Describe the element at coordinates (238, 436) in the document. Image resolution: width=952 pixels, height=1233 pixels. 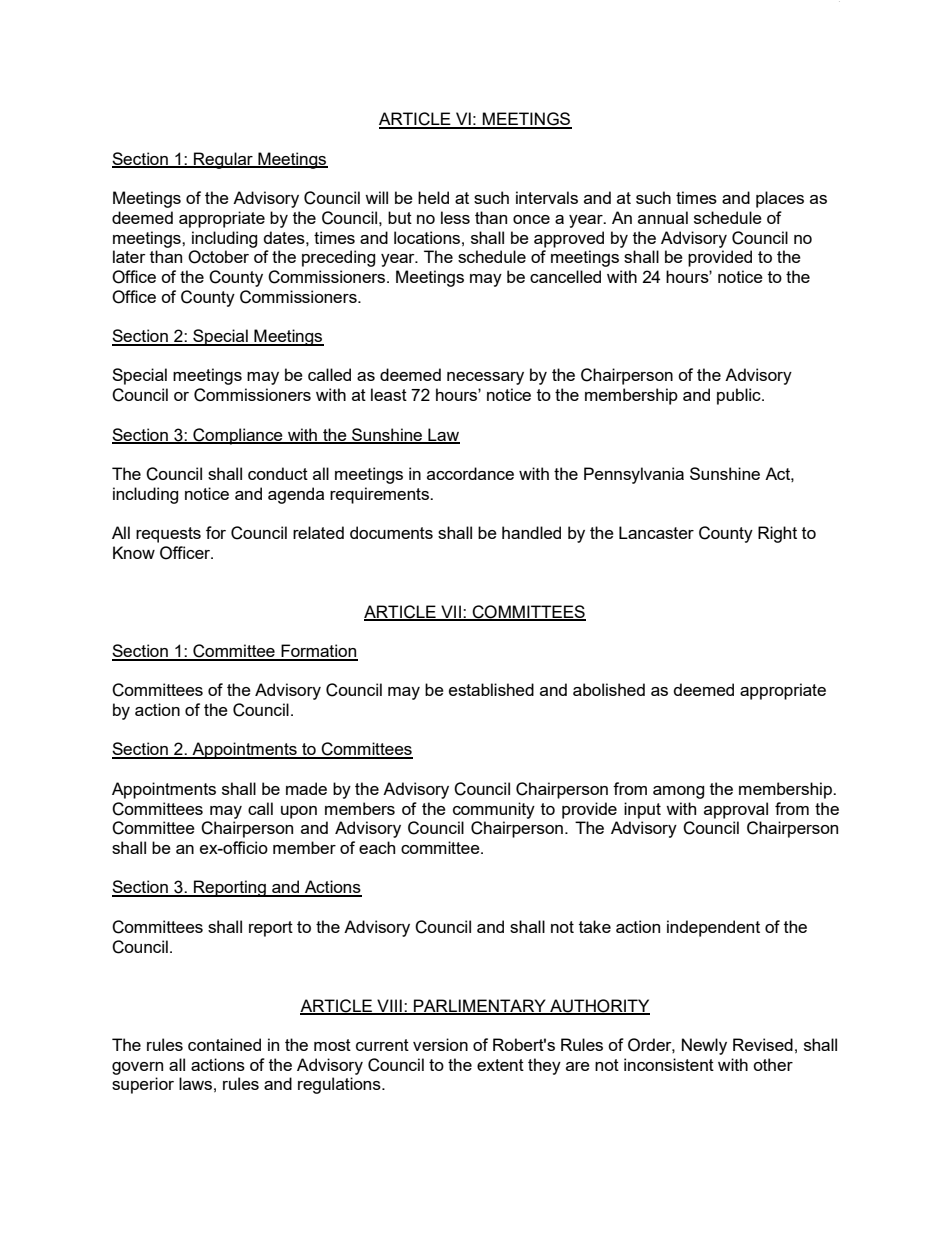
I see `Compliance` at that location.
